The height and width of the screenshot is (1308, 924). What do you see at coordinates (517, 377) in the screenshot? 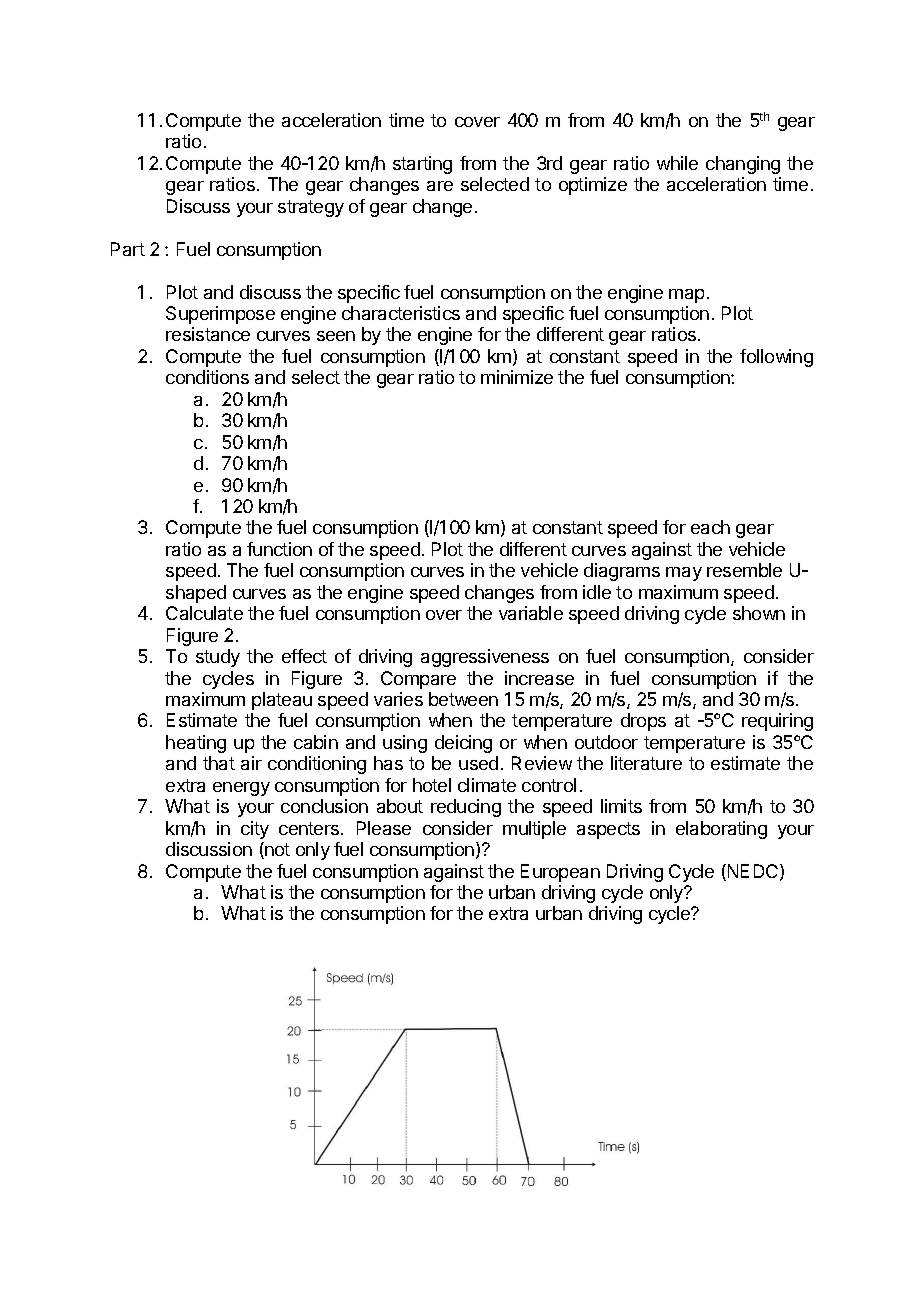
I see `minimize` at bounding box center [517, 377].
